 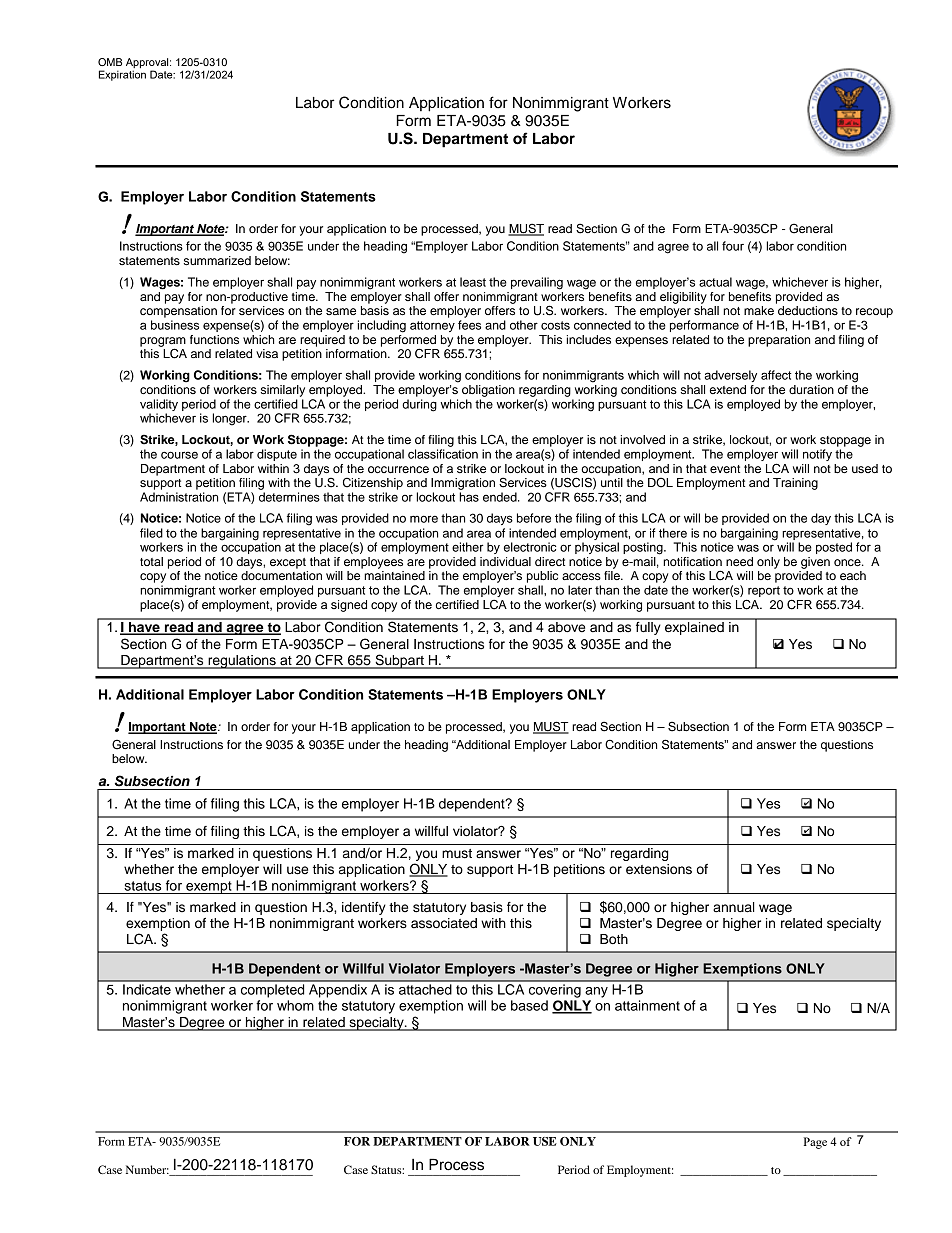 What do you see at coordinates (473, 282) in the document?
I see `least` at bounding box center [473, 282].
